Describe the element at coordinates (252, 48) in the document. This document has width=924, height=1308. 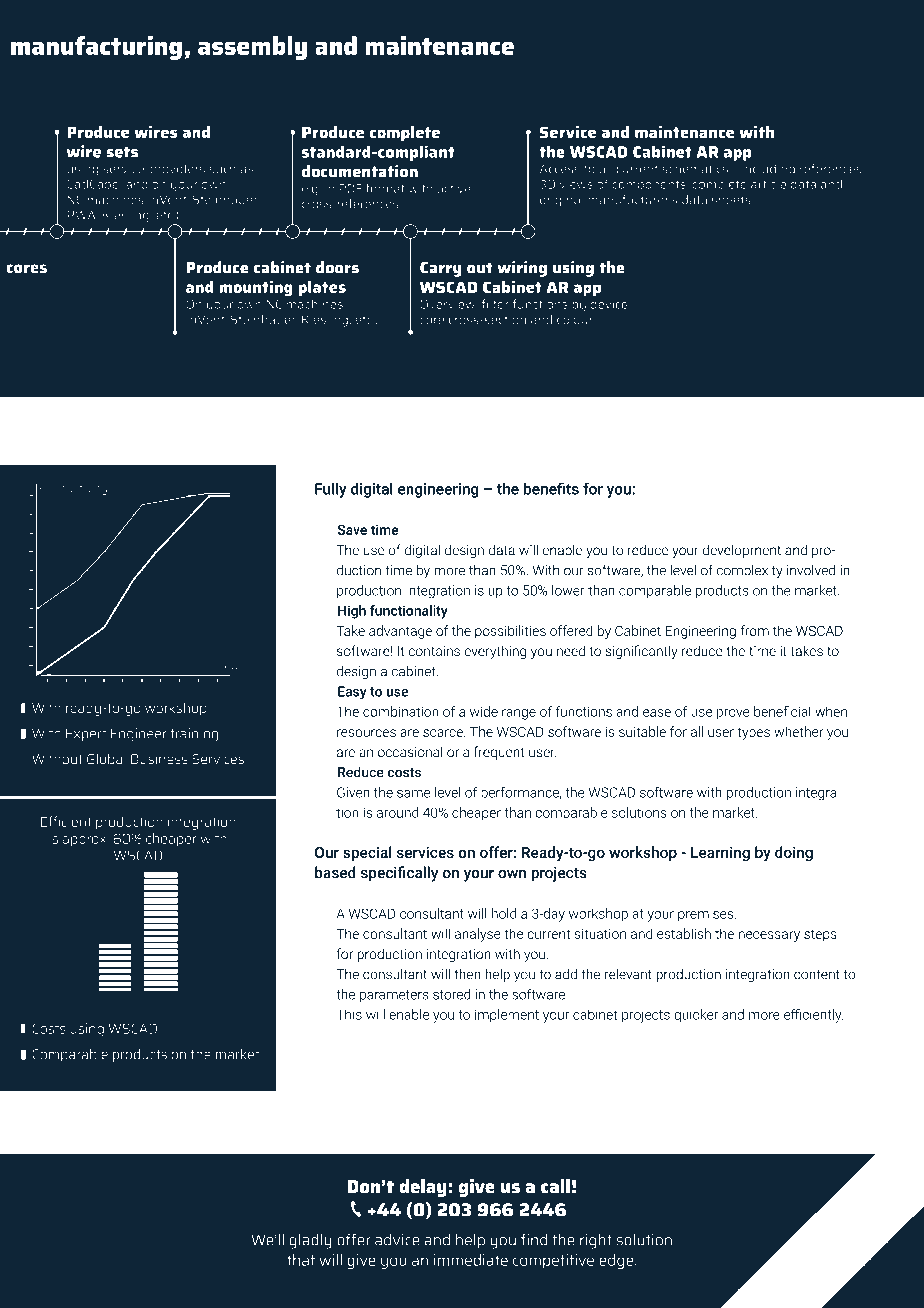
I see `assembly` at that location.
